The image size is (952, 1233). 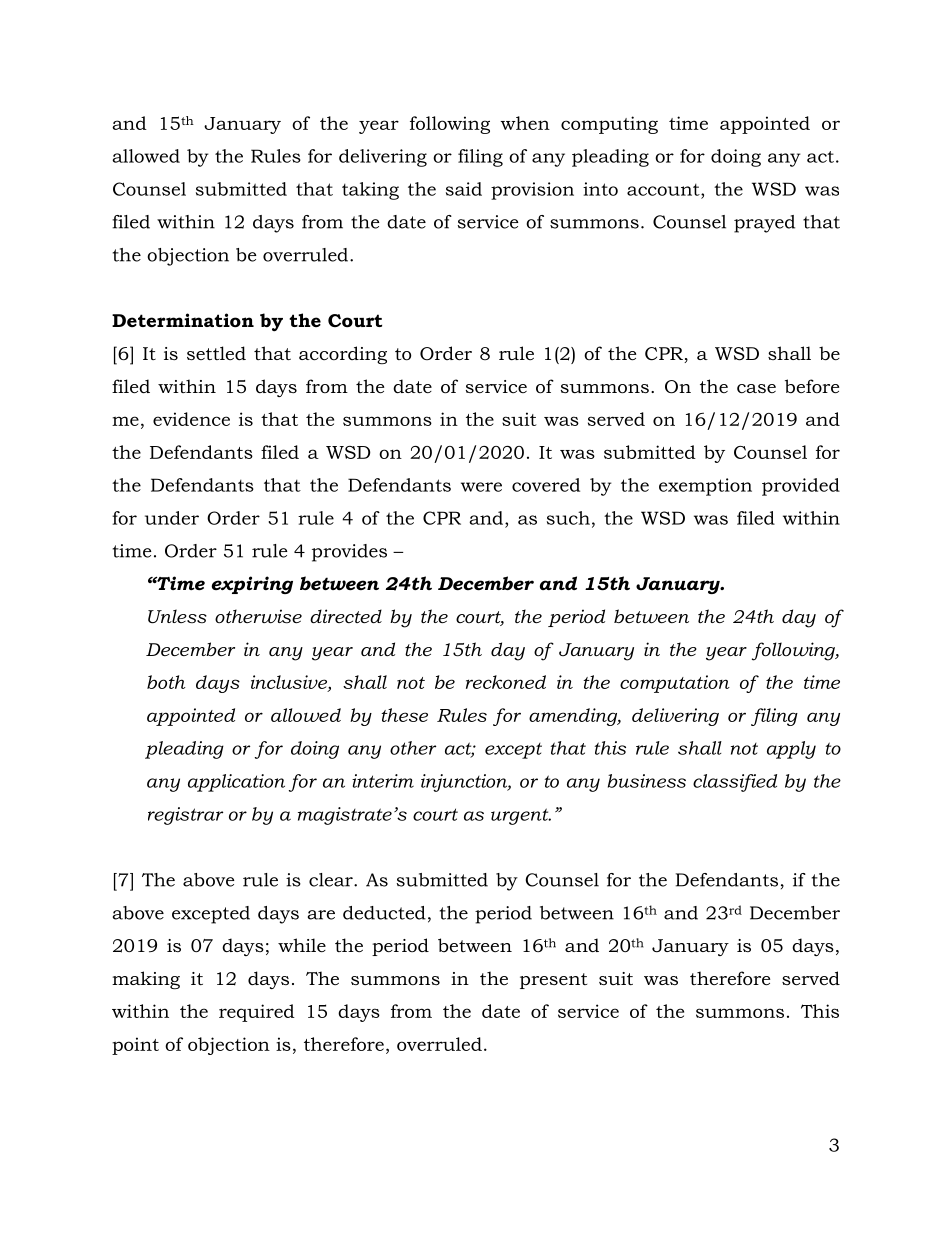 What do you see at coordinates (370, 191) in the screenshot?
I see `taking` at bounding box center [370, 191].
